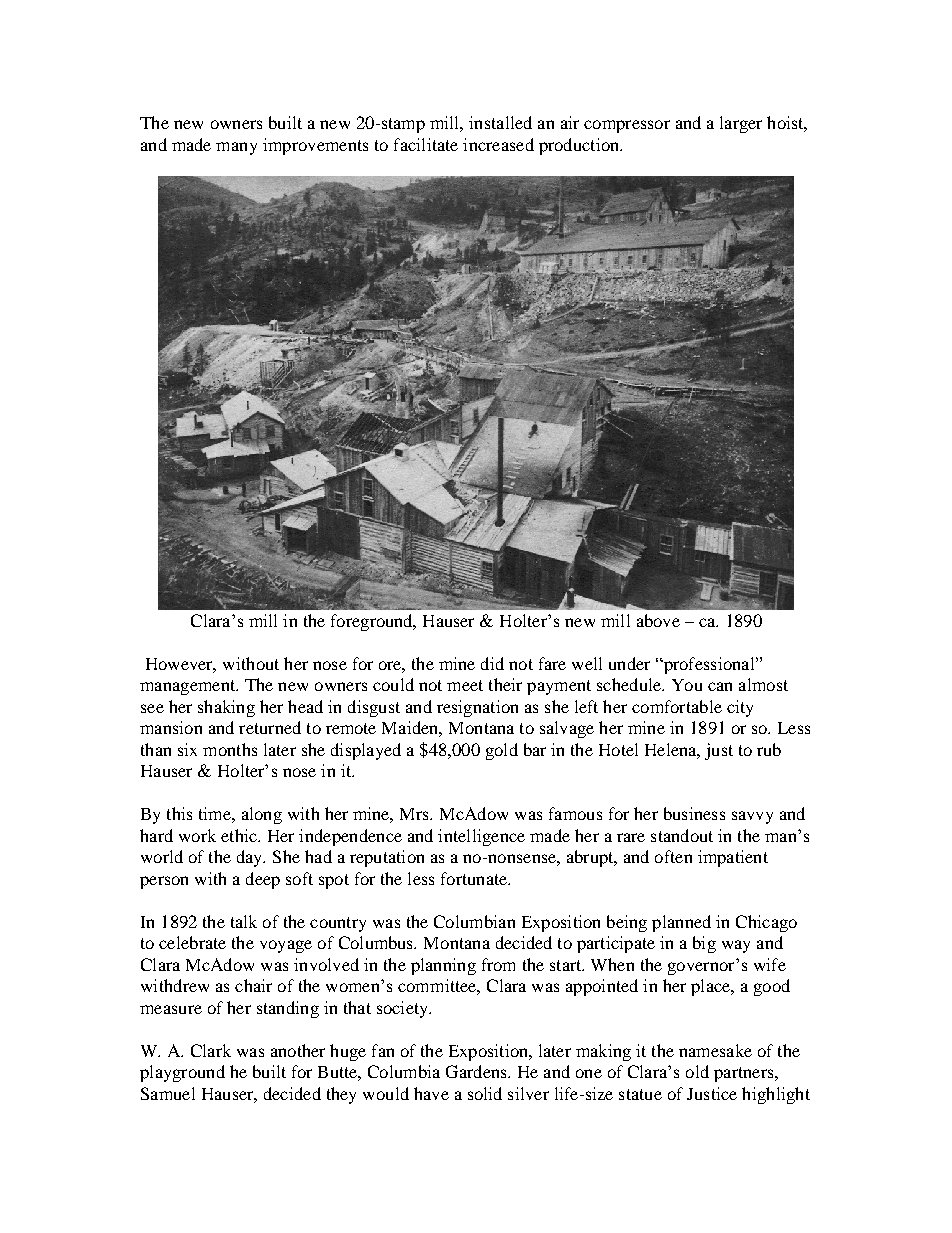  Describe the element at coordinates (315, 146) in the page. I see `improvements` at that location.
